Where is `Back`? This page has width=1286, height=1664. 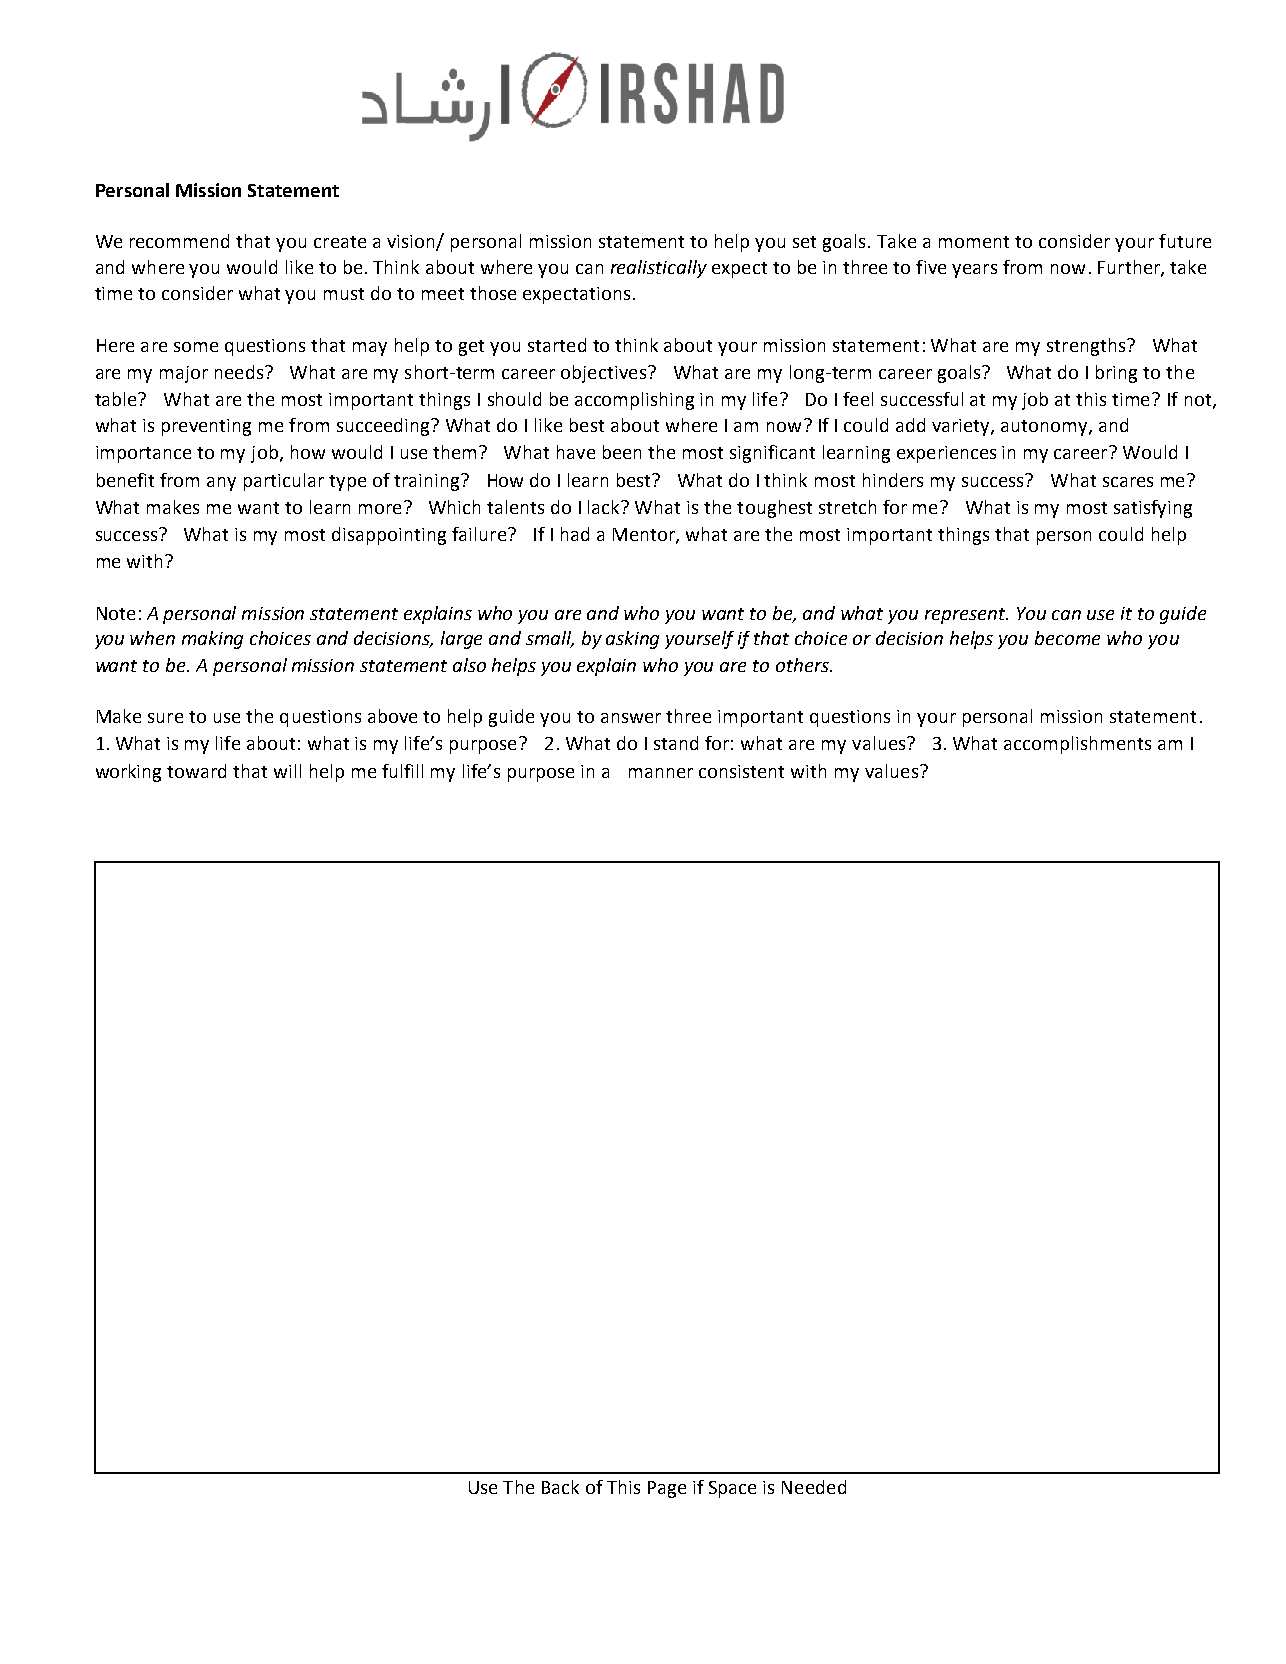 Back is located at coordinates (560, 1487).
